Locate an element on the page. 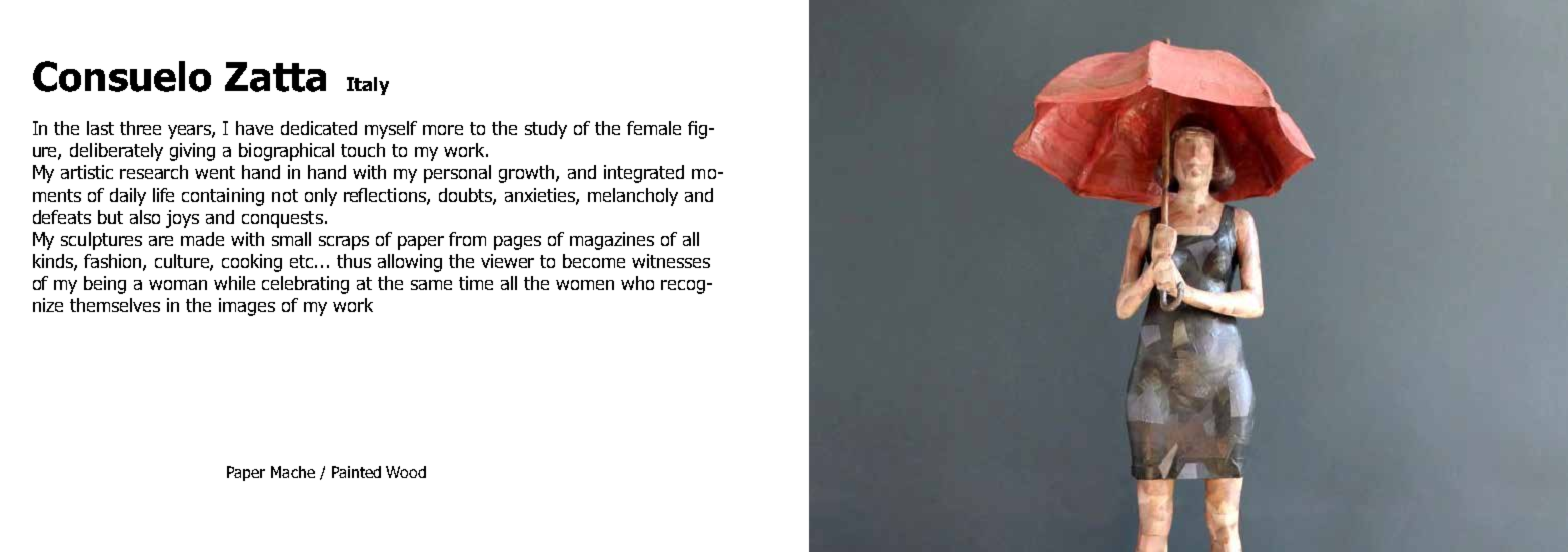  reflections is located at coordinates (386, 196).
